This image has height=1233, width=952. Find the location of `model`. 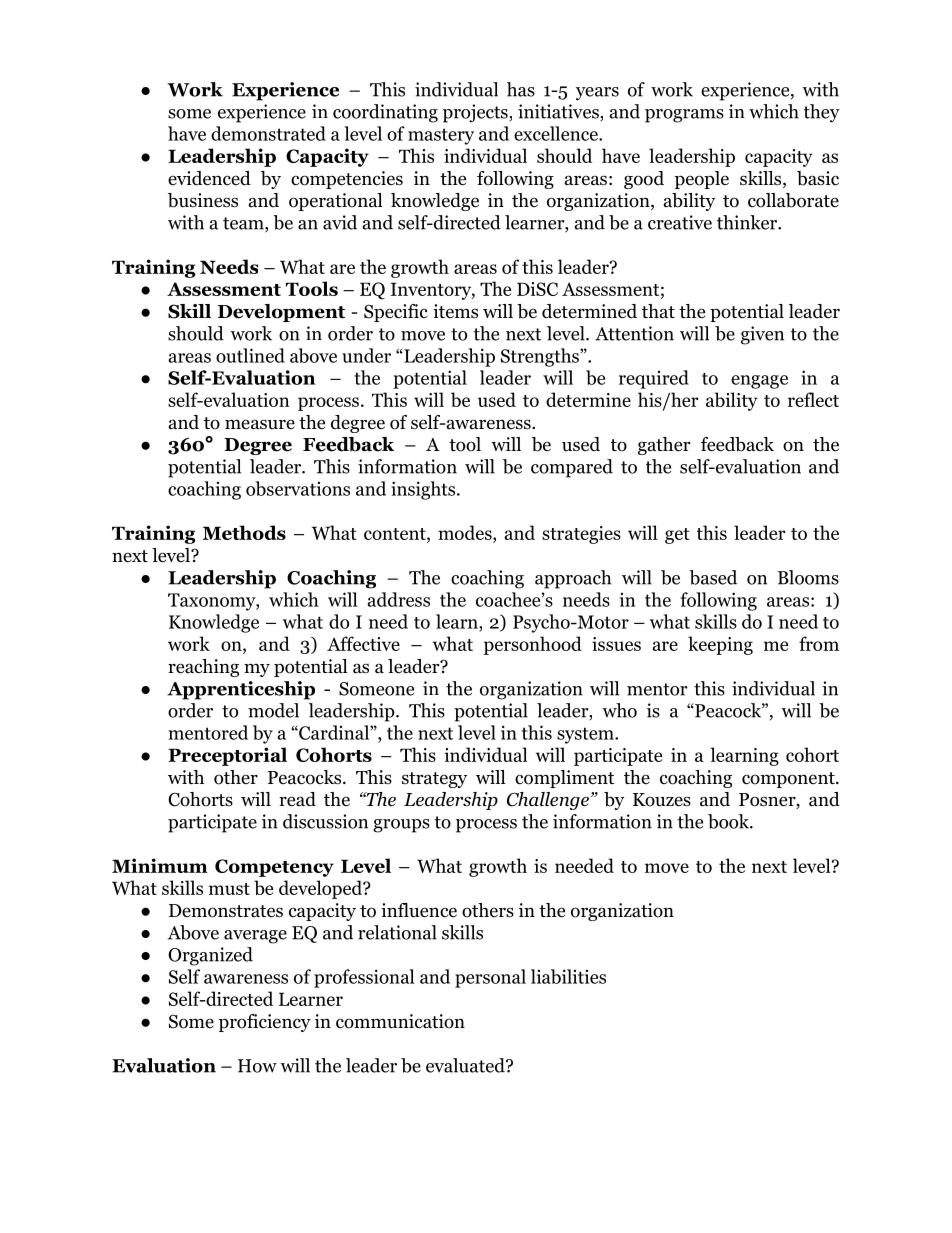

model is located at coordinates (273, 710).
